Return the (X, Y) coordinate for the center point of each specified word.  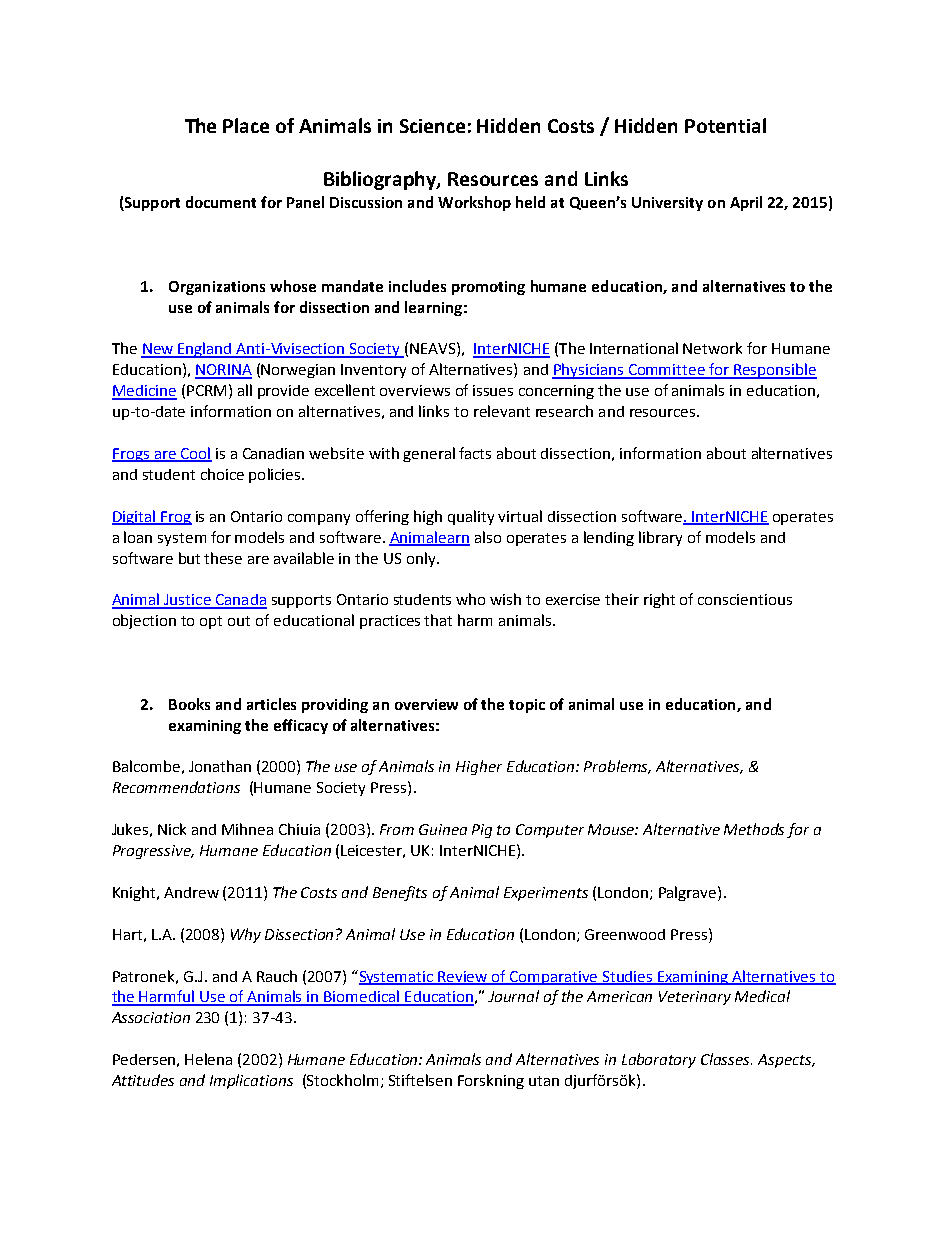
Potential (725, 125)
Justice (187, 601)
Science (432, 126)
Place (246, 125)
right (659, 600)
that (438, 620)
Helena (208, 1059)
